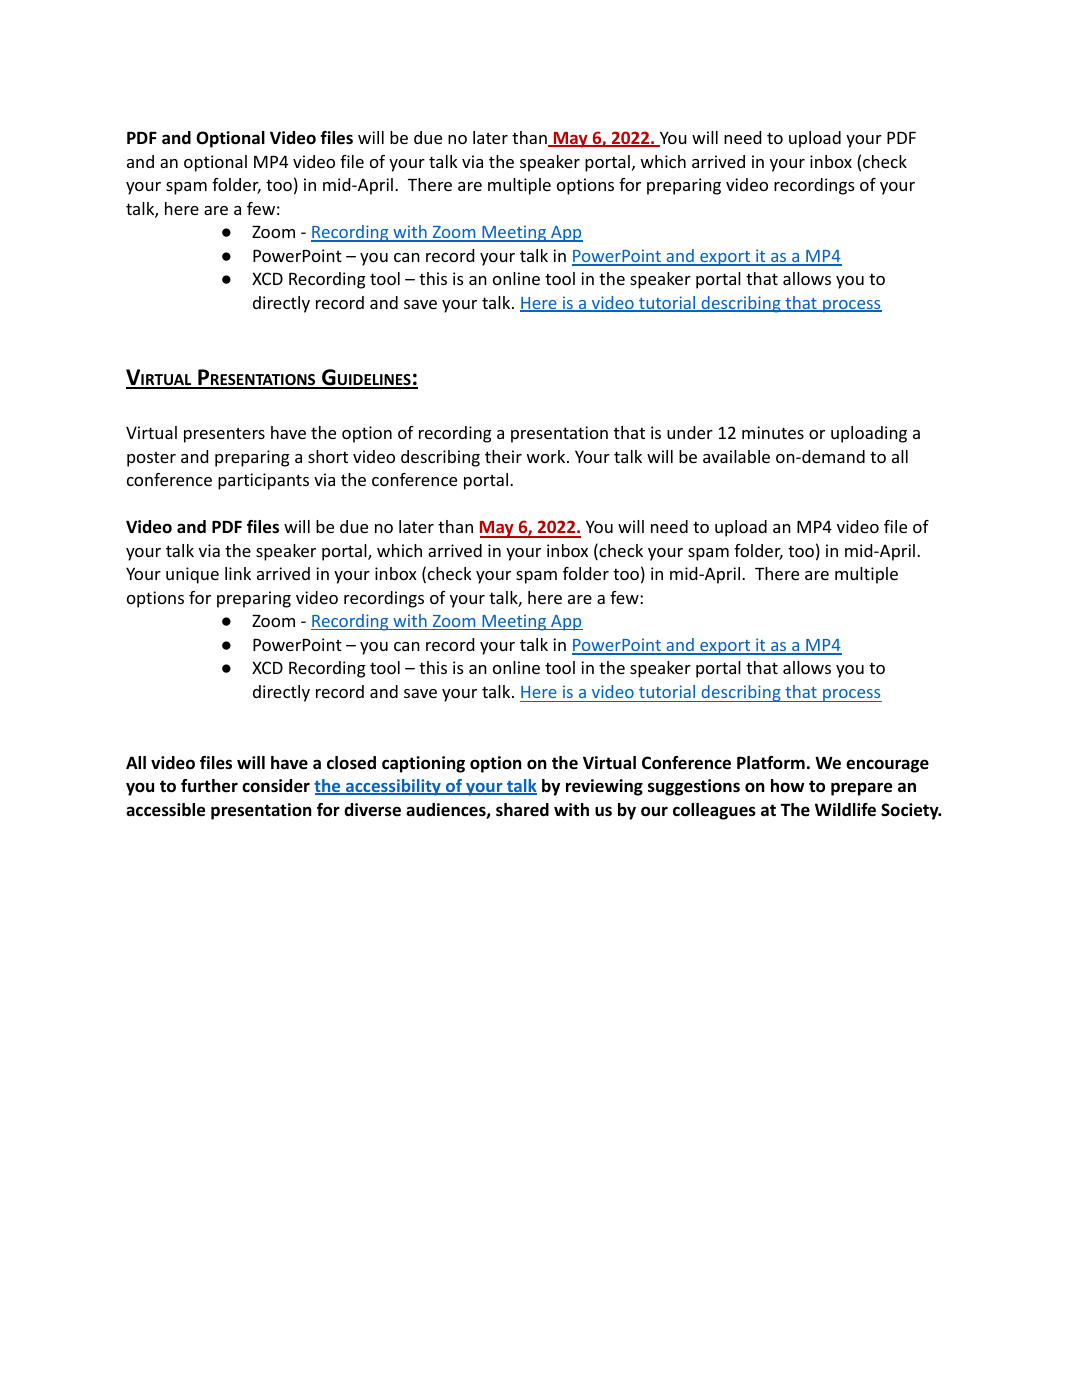 Image resolution: width=1071 pixels, height=1387 pixels. I want to click on shared, so click(522, 810).
